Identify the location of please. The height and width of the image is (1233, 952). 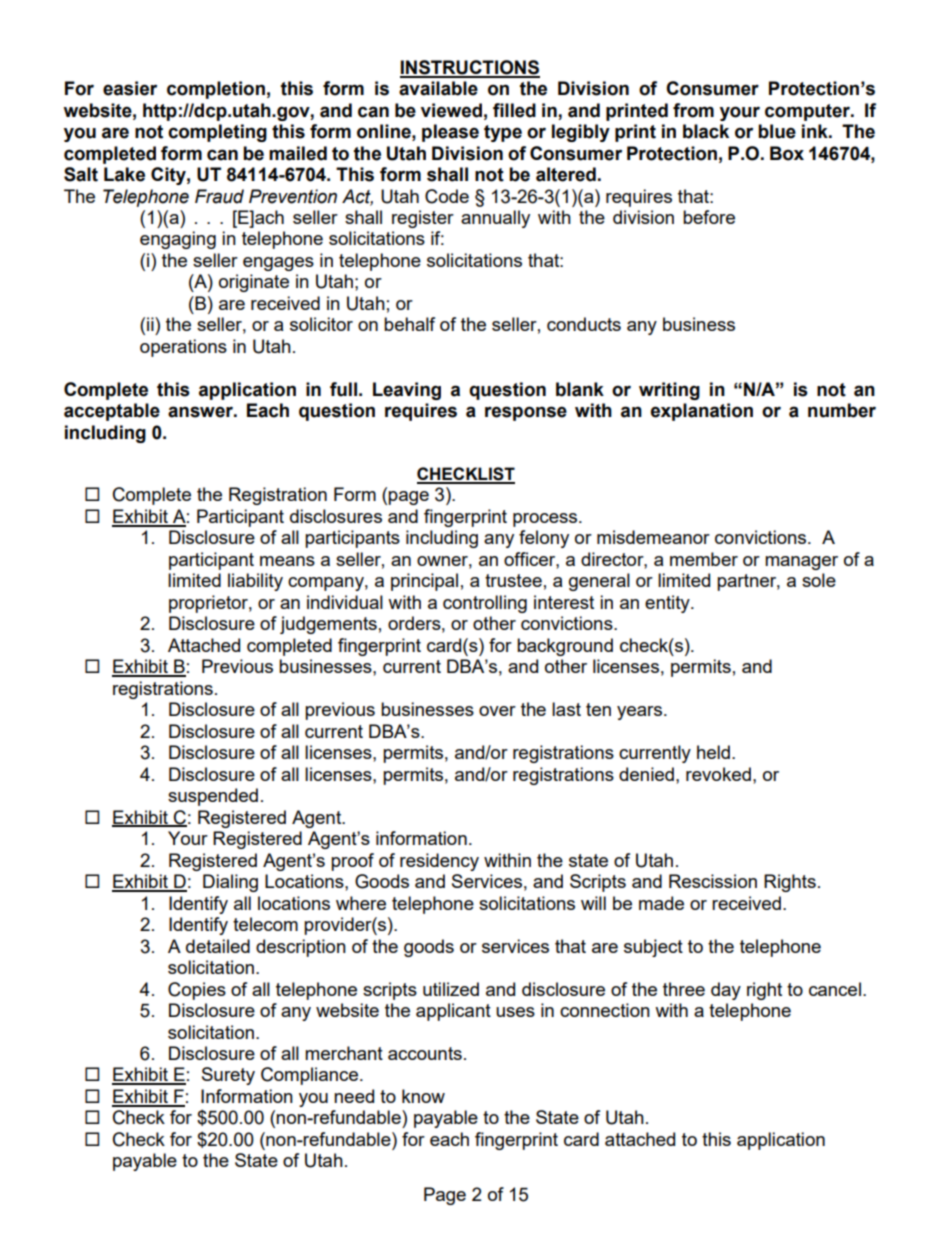
(450, 133).
